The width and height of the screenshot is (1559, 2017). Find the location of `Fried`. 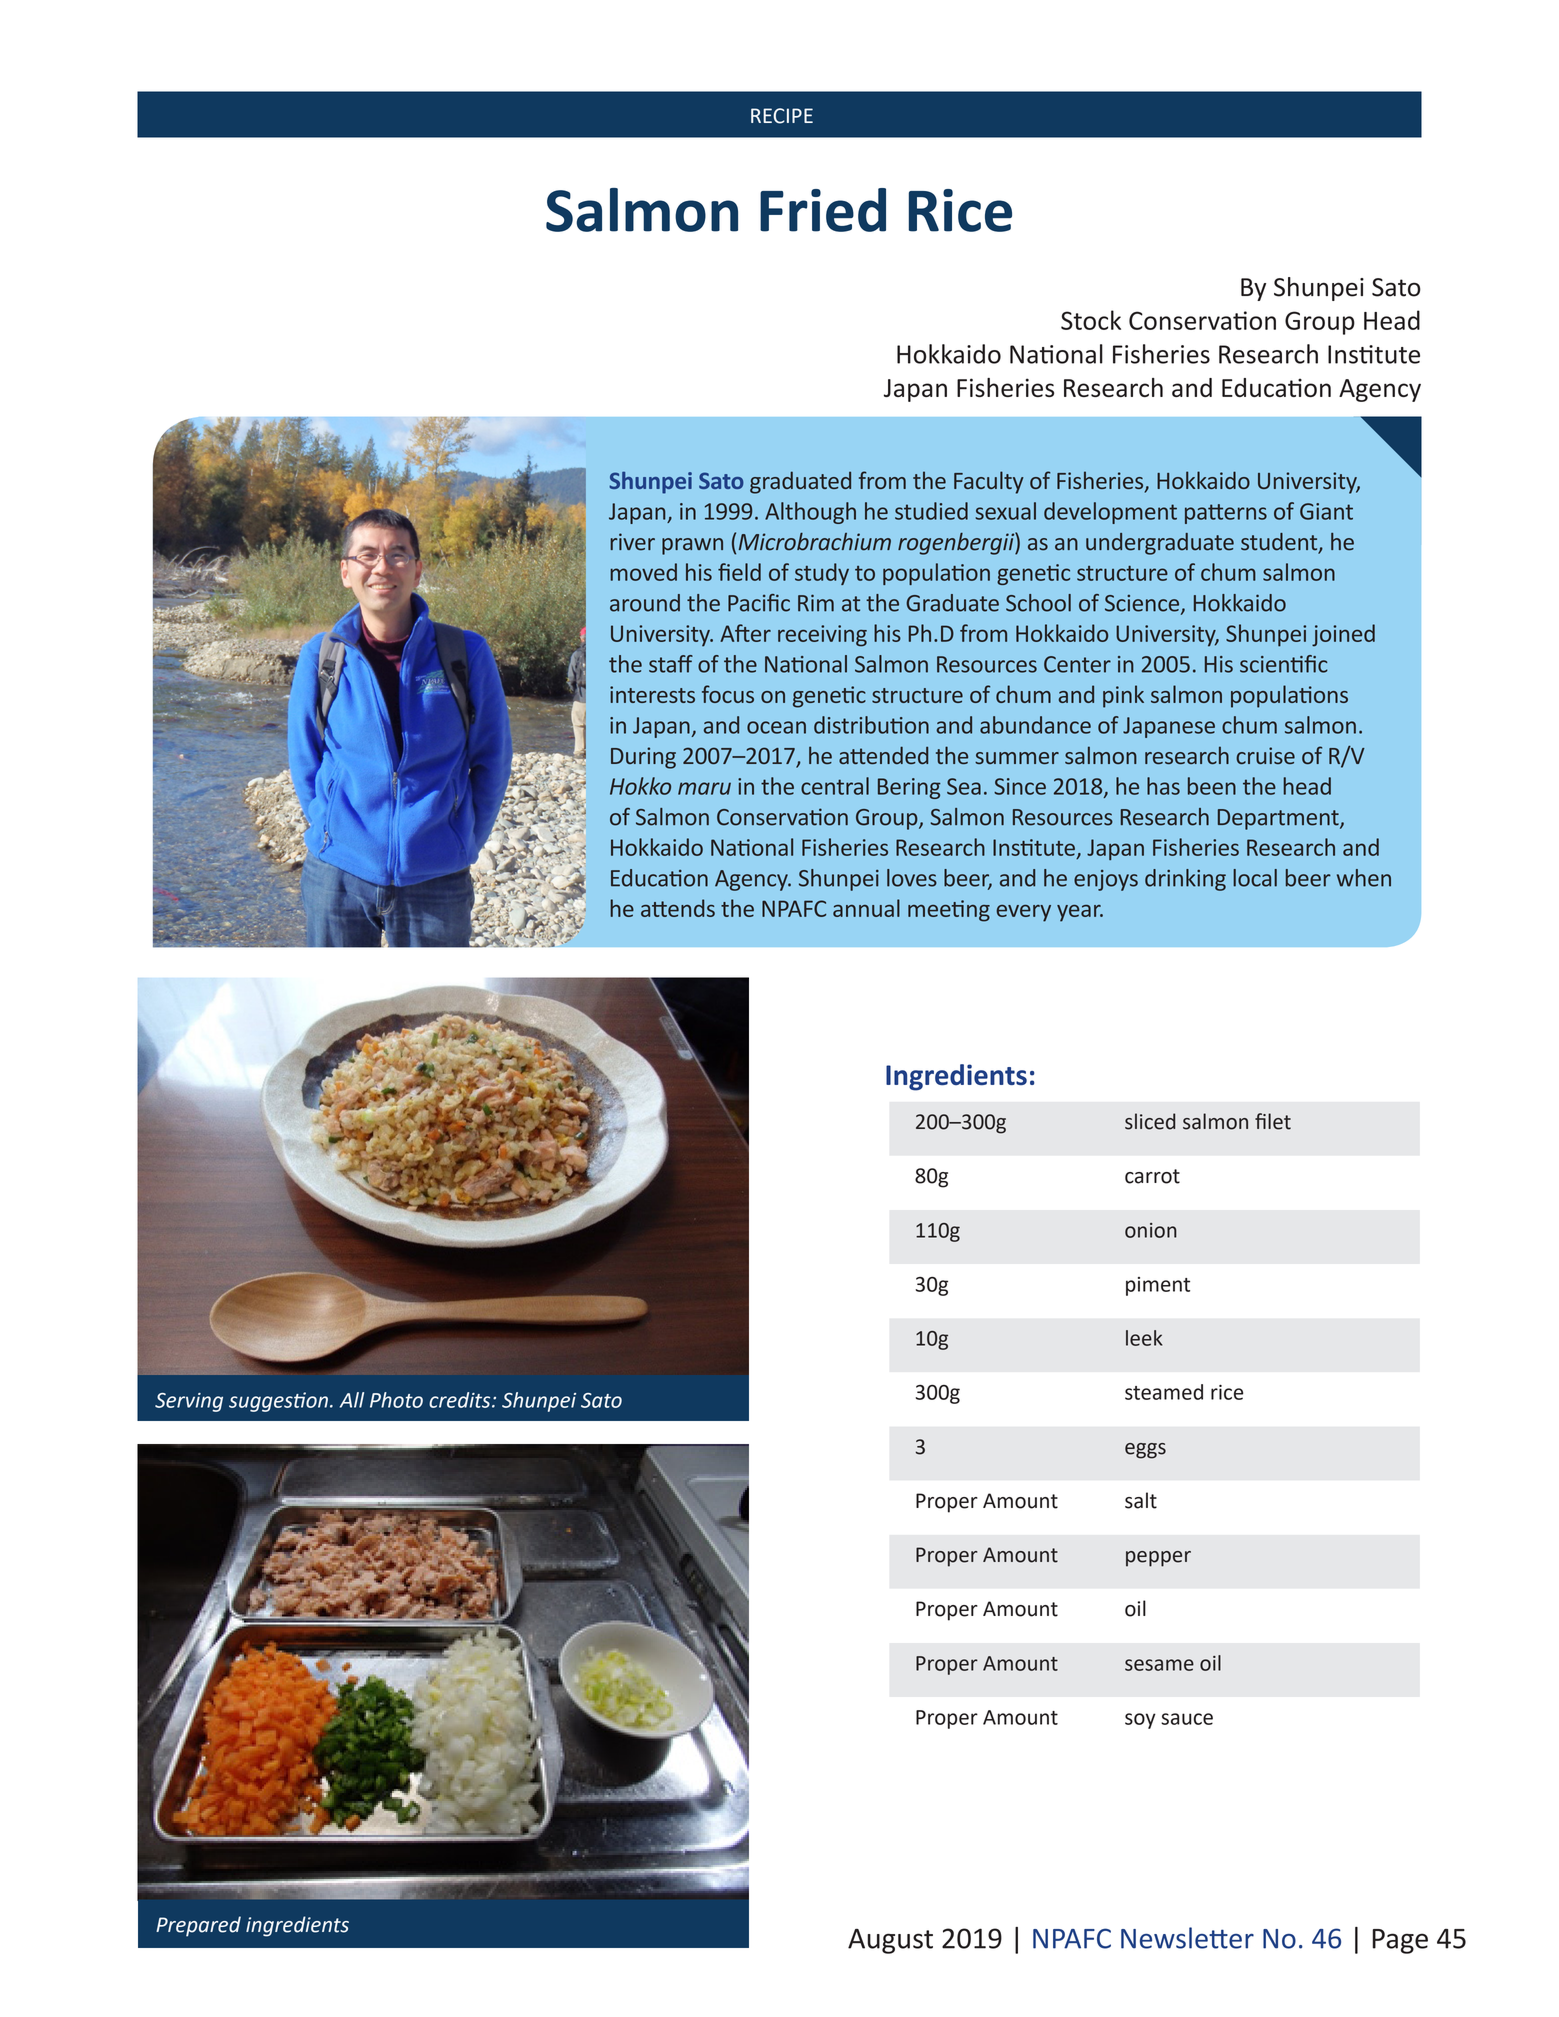

Fried is located at coordinates (823, 210).
